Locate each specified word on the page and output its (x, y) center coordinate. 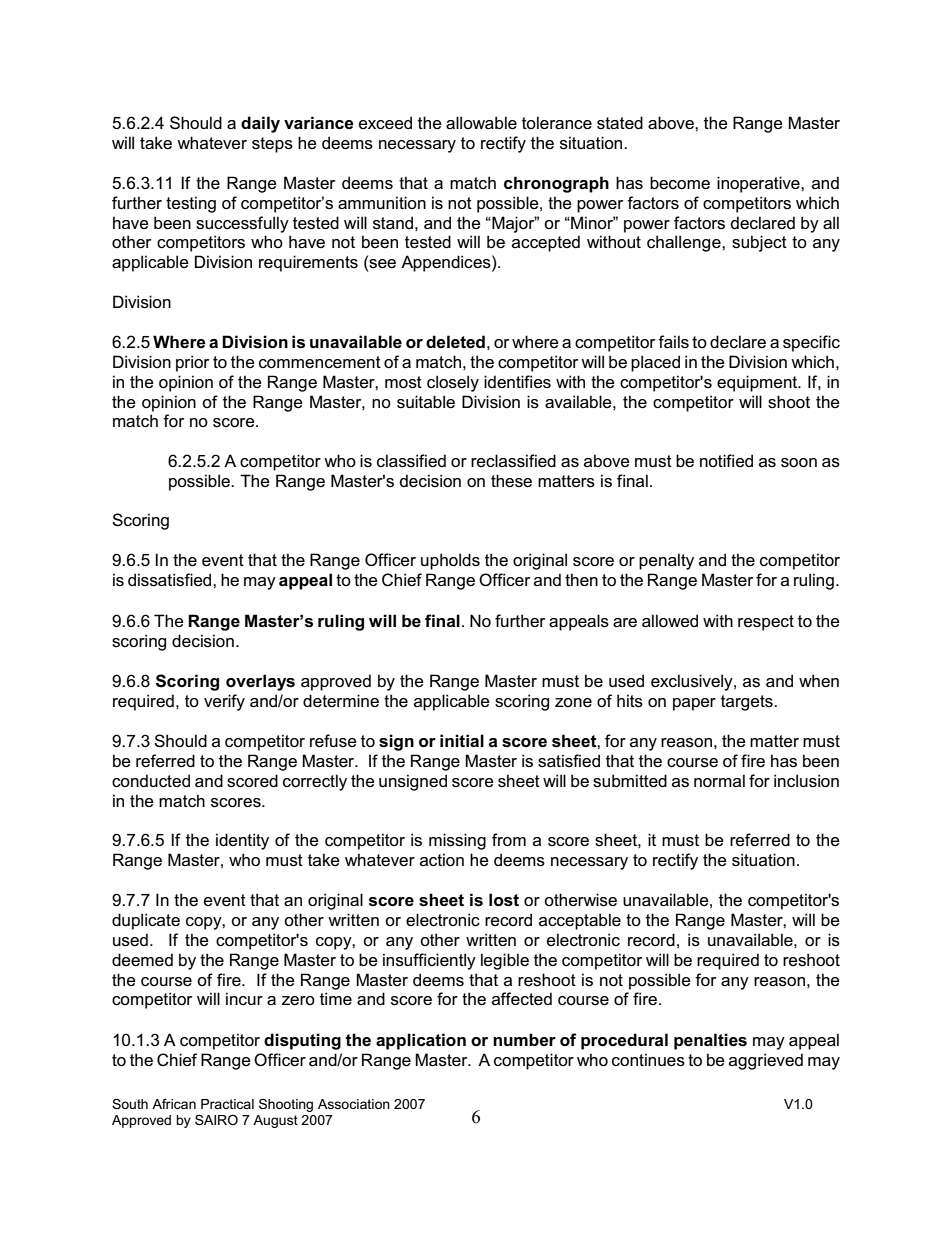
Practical (227, 1104)
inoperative (759, 184)
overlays (260, 682)
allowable (481, 123)
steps (272, 145)
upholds (450, 561)
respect (766, 623)
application (421, 1041)
